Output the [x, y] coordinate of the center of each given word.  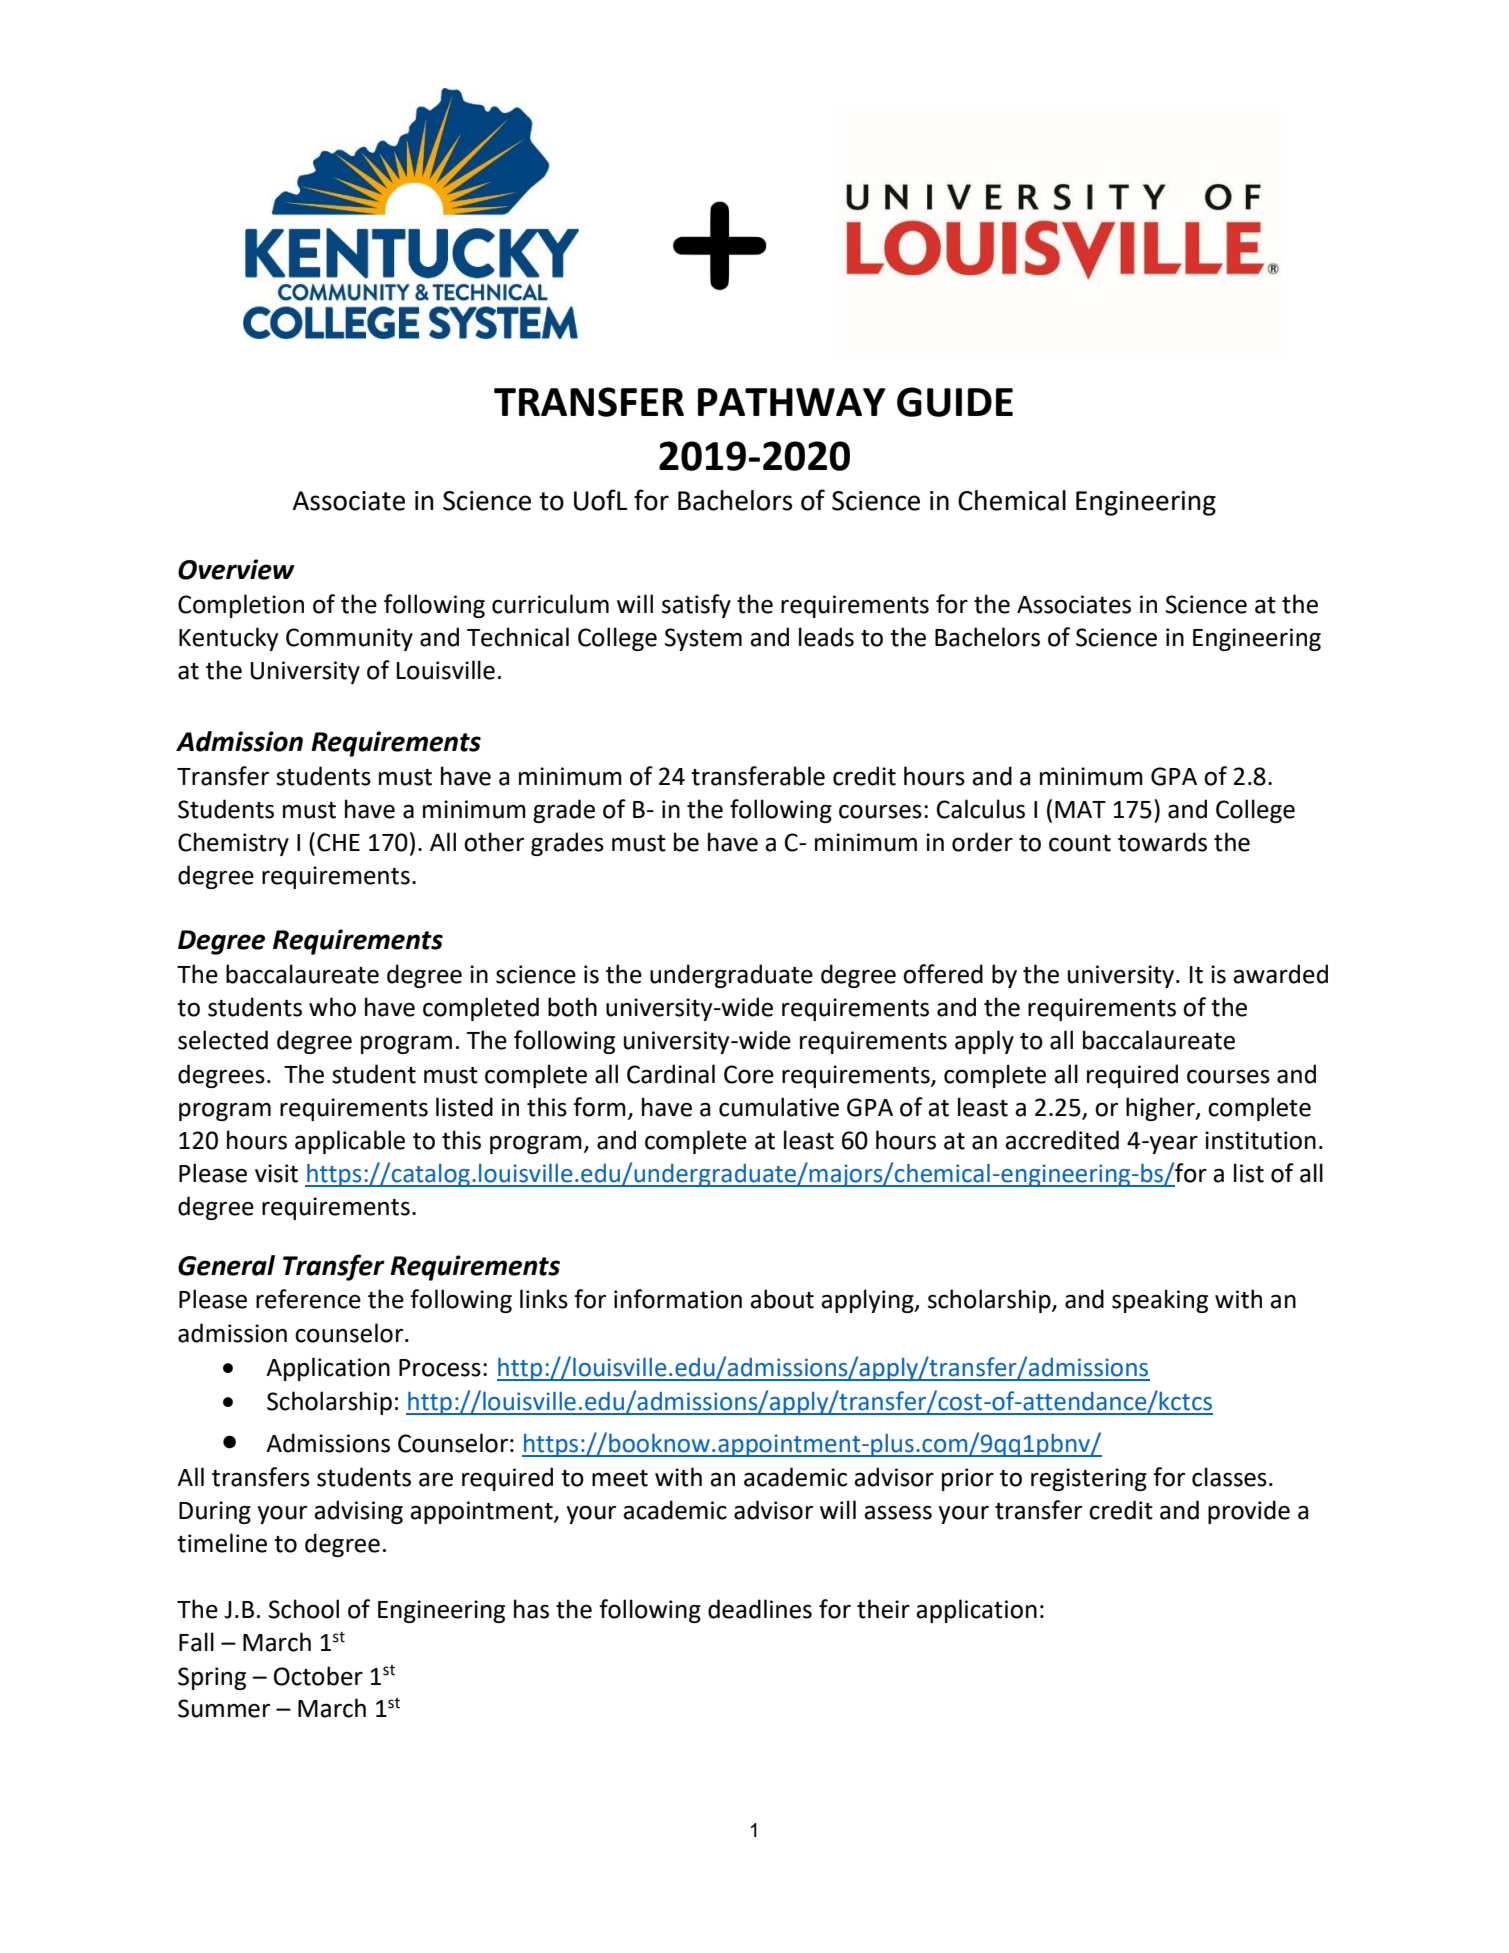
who [332, 1007]
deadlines [760, 1609]
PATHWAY [792, 402]
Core [749, 1074]
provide [1249, 1512]
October [318, 1676]
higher [1161, 1109]
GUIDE [955, 402]
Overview [236, 569]
